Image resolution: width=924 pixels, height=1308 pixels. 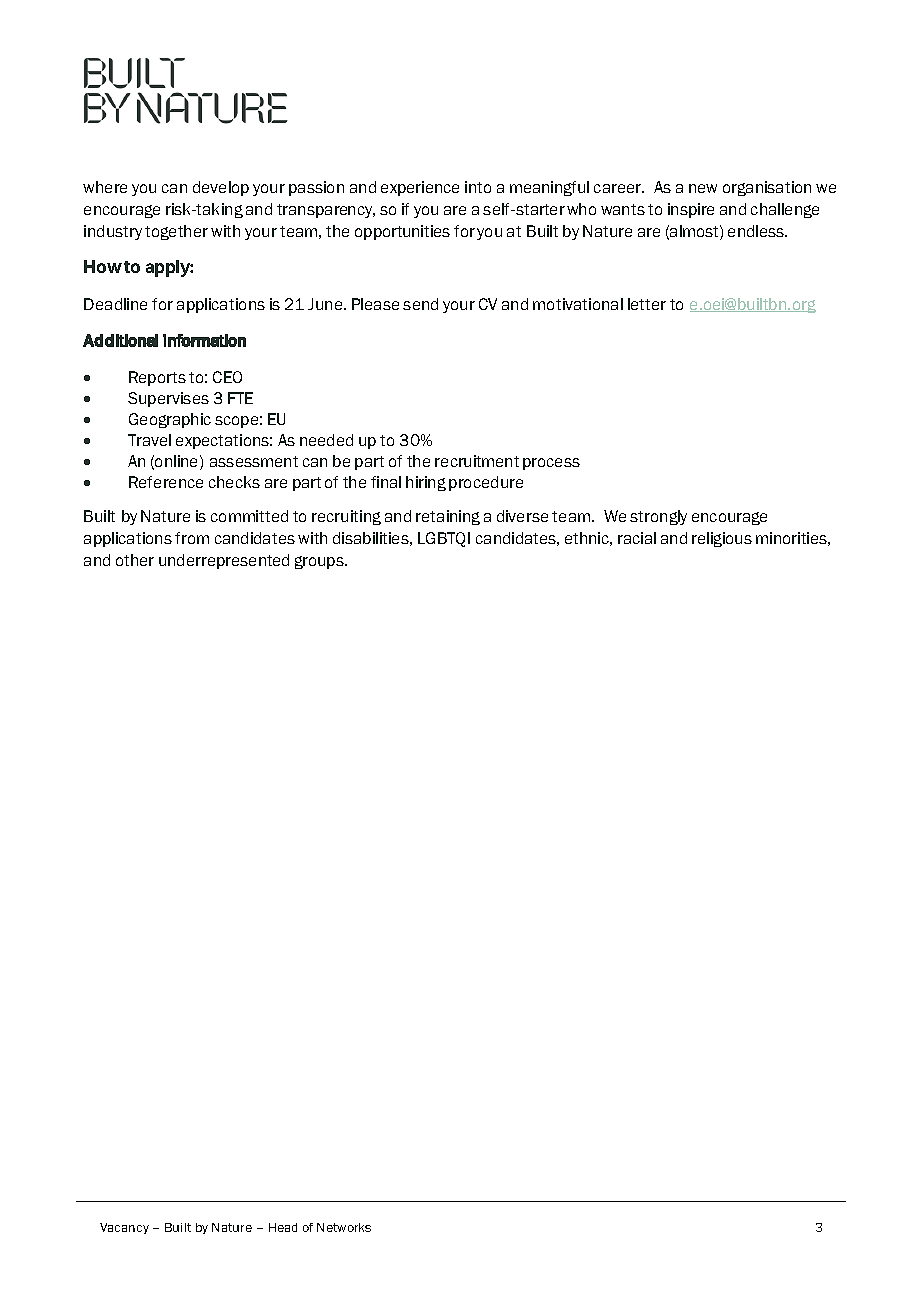 I want to click on inspire, so click(x=691, y=210).
